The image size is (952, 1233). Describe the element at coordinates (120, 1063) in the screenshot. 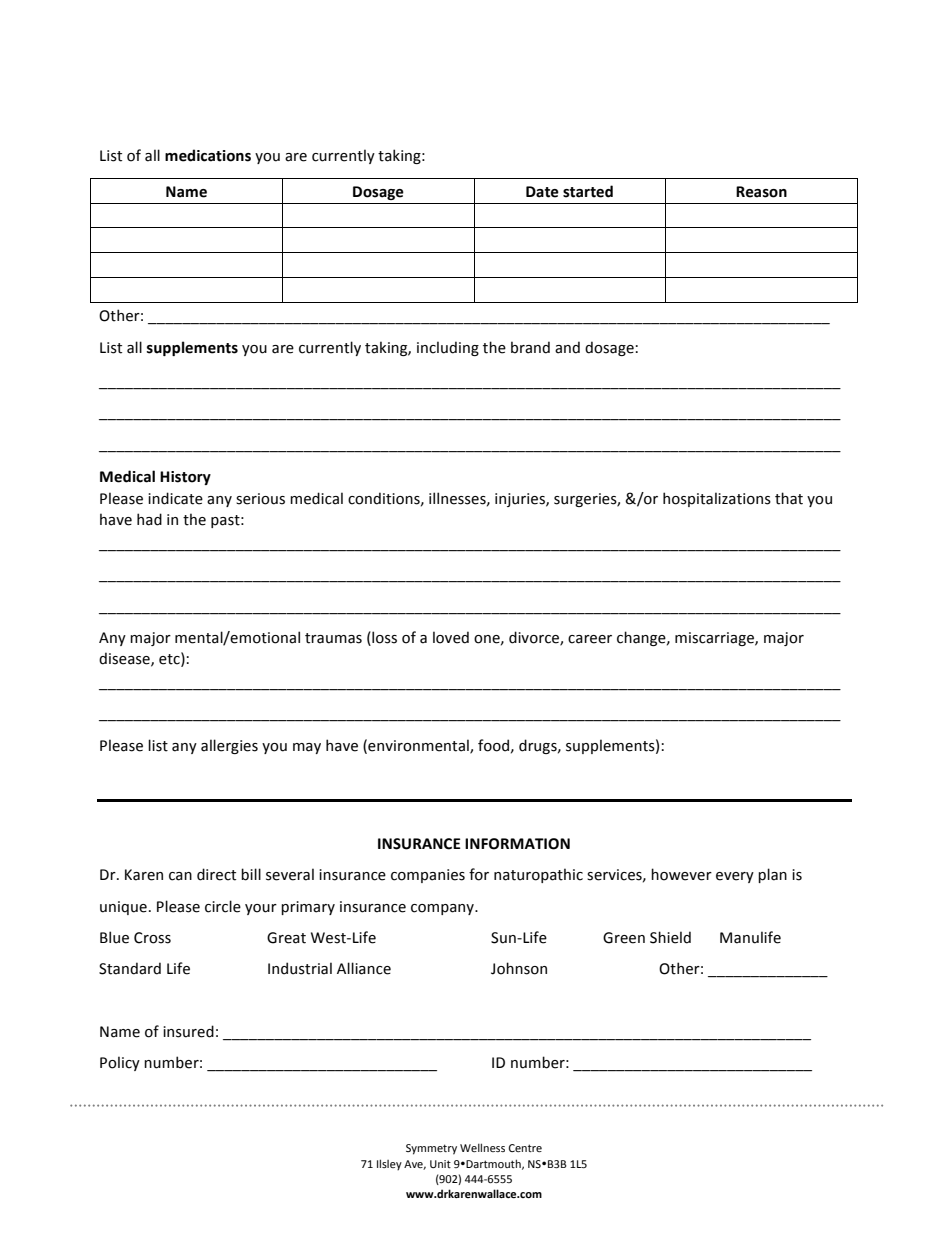

I see `Policy` at that location.
